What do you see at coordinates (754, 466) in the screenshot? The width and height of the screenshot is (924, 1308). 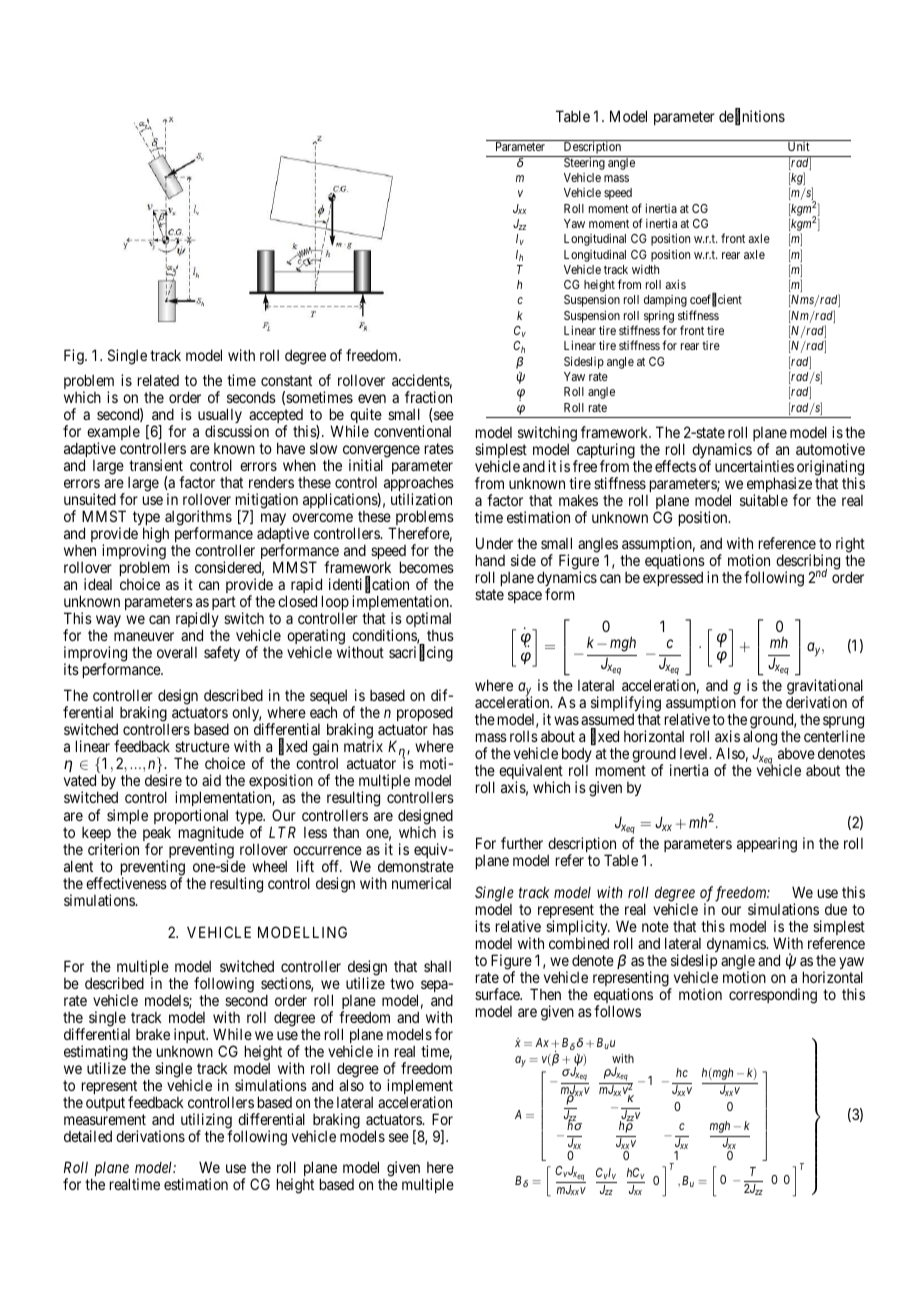 I see `uncertainties` at bounding box center [754, 466].
